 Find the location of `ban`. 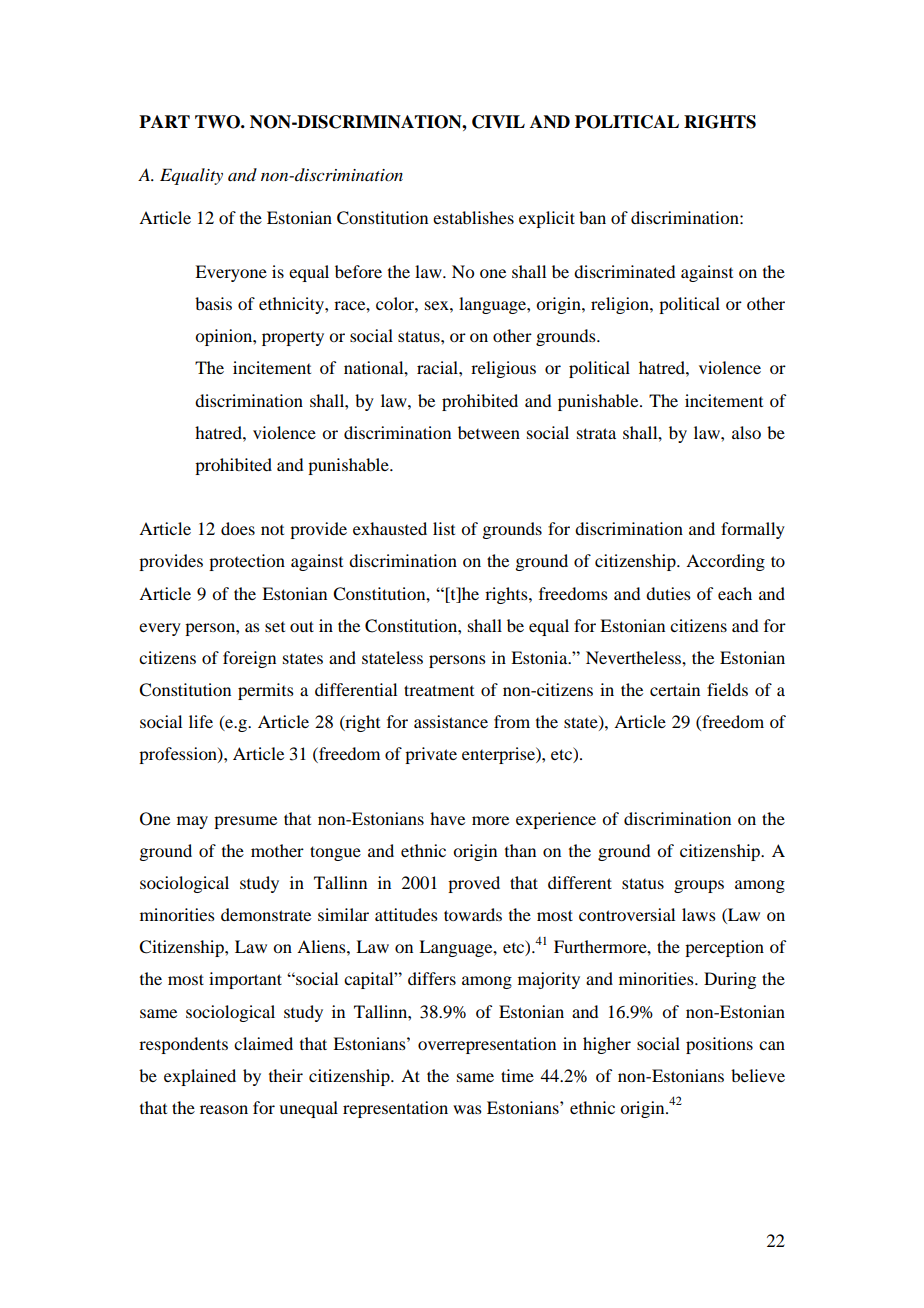

ban is located at coordinates (592, 217).
